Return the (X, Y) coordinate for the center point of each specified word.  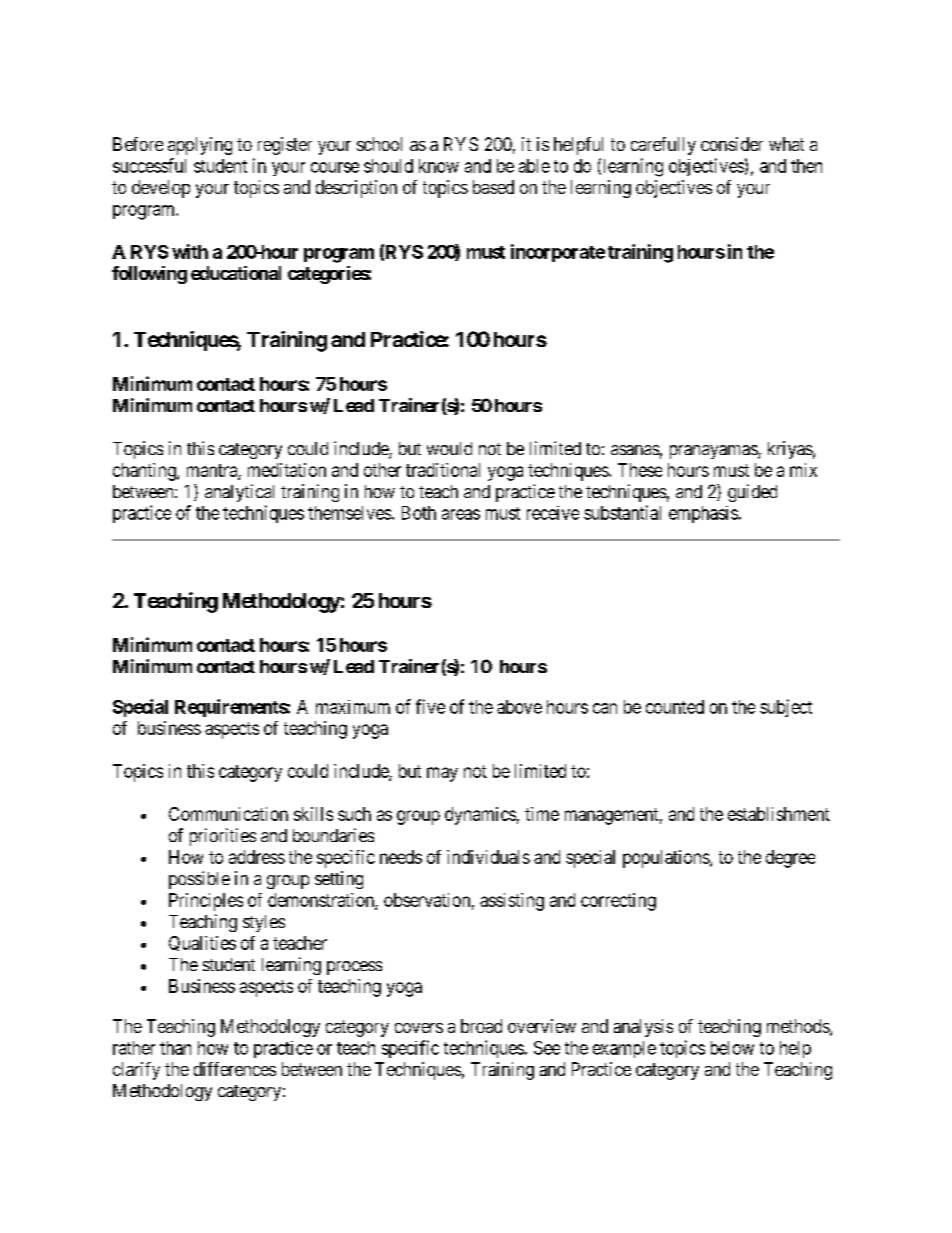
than (175, 1048)
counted (675, 707)
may (442, 774)
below (732, 1048)
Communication (228, 814)
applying (200, 146)
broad (481, 1026)
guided (752, 493)
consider (732, 144)
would (449, 448)
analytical (239, 493)
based (493, 187)
